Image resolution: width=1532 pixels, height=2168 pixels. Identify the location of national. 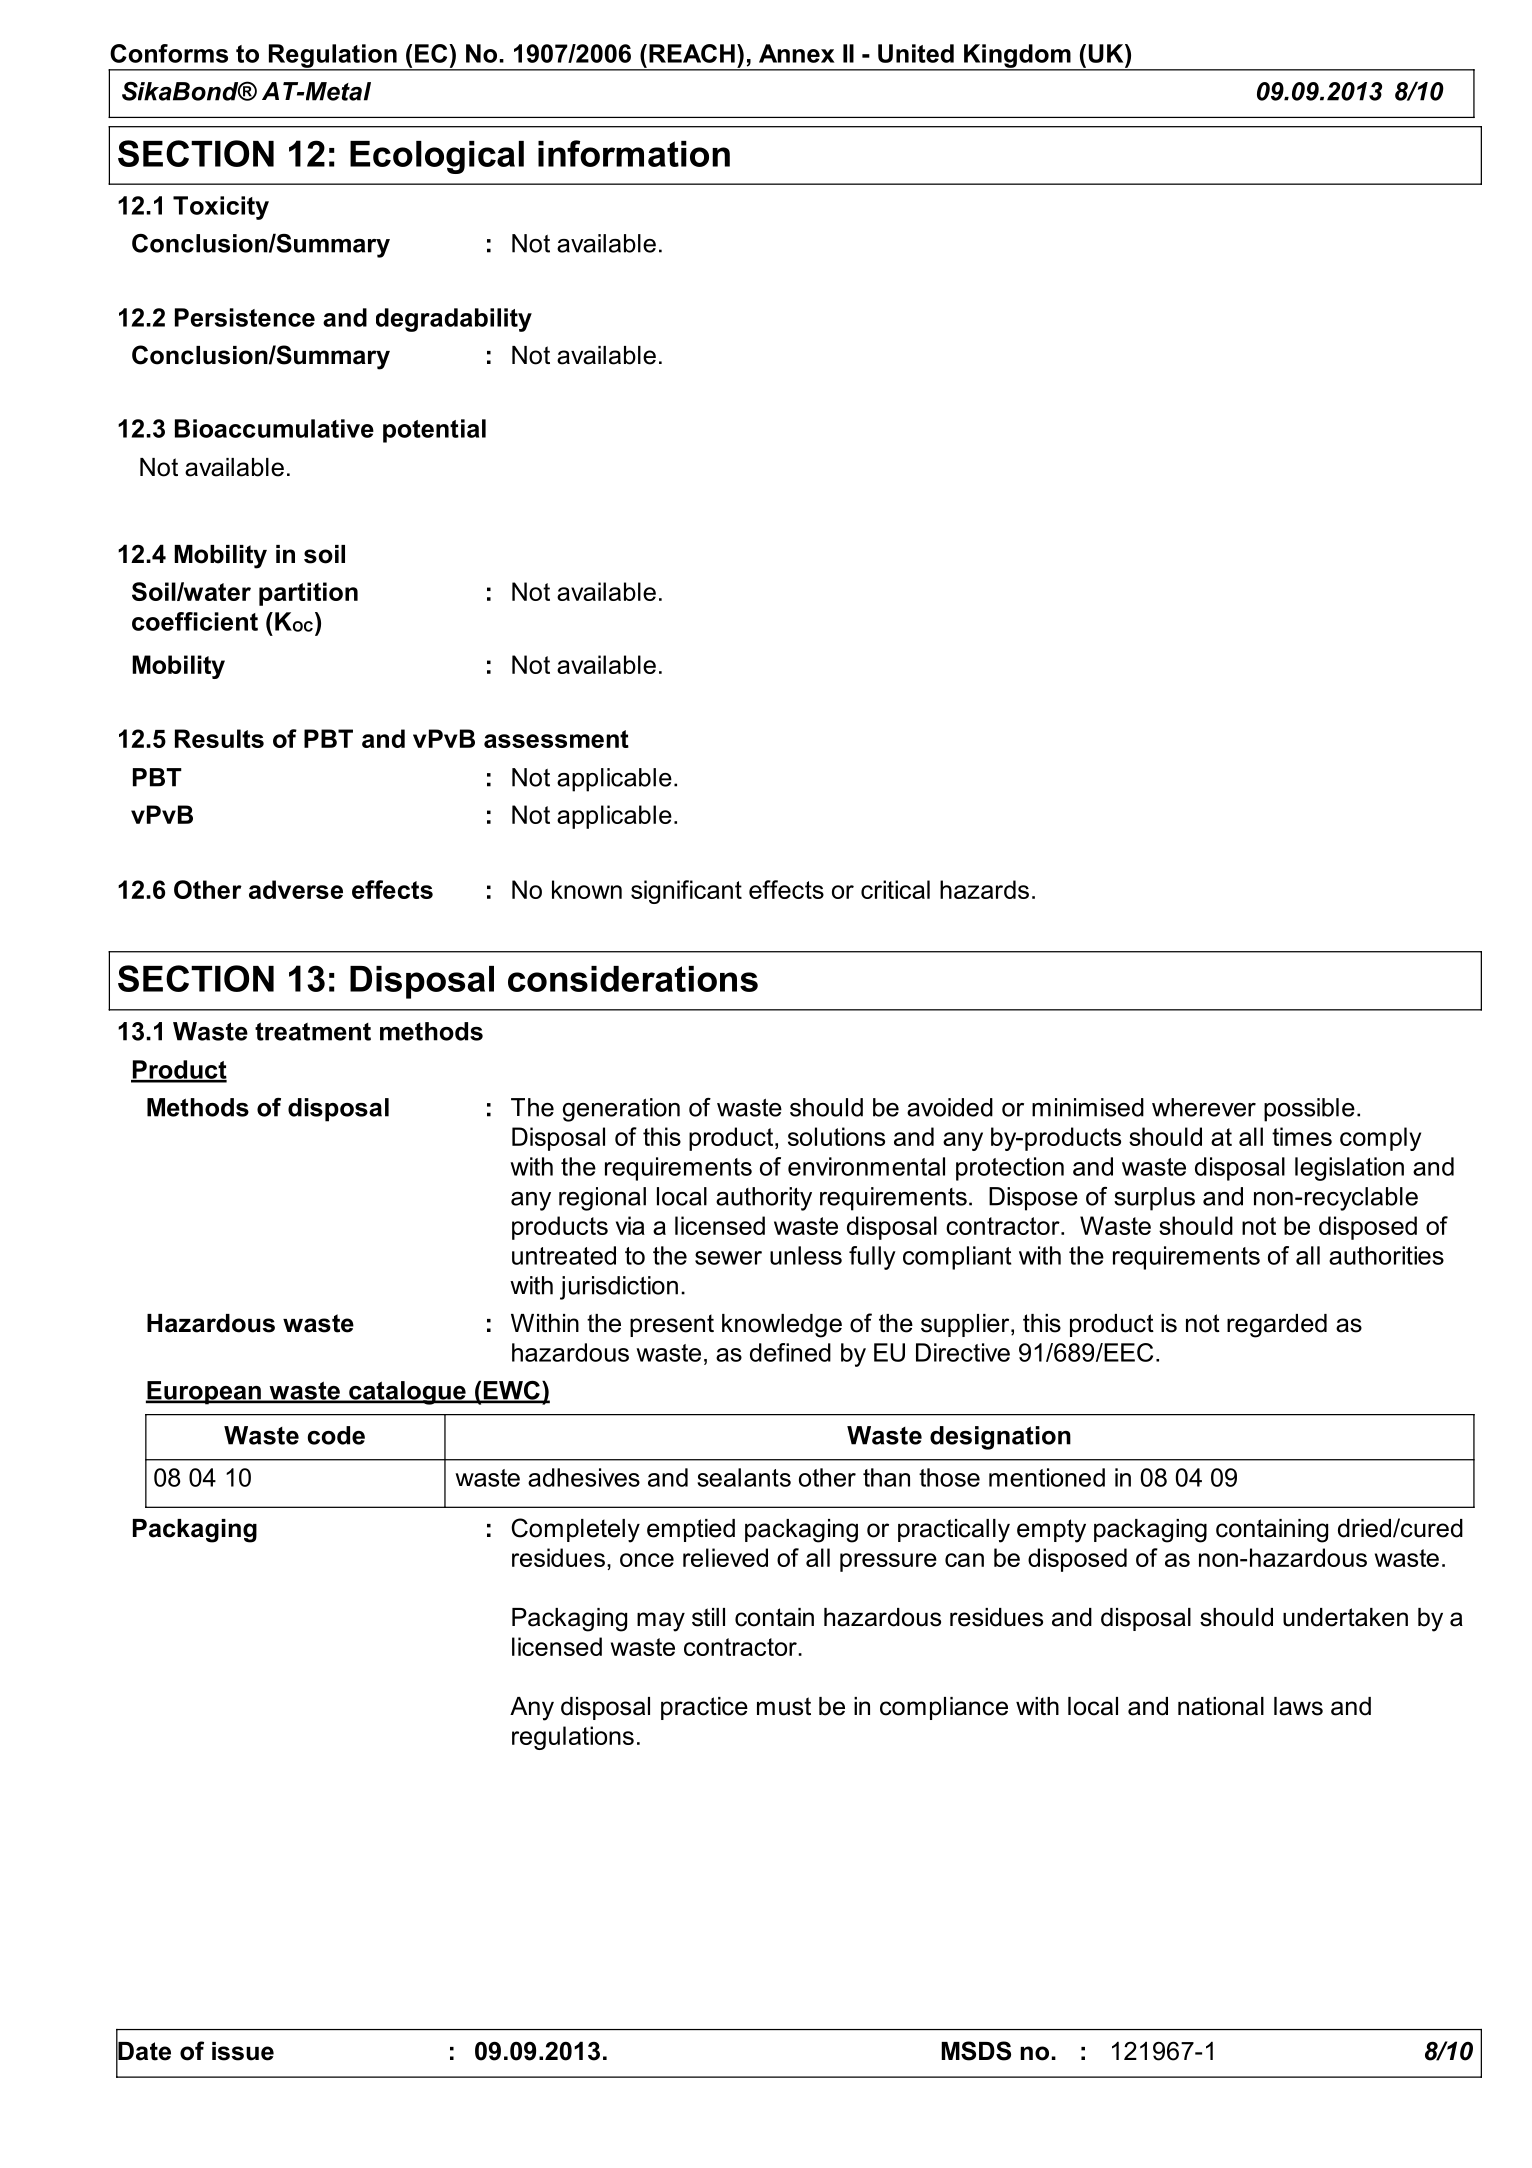
(1221, 1706).
